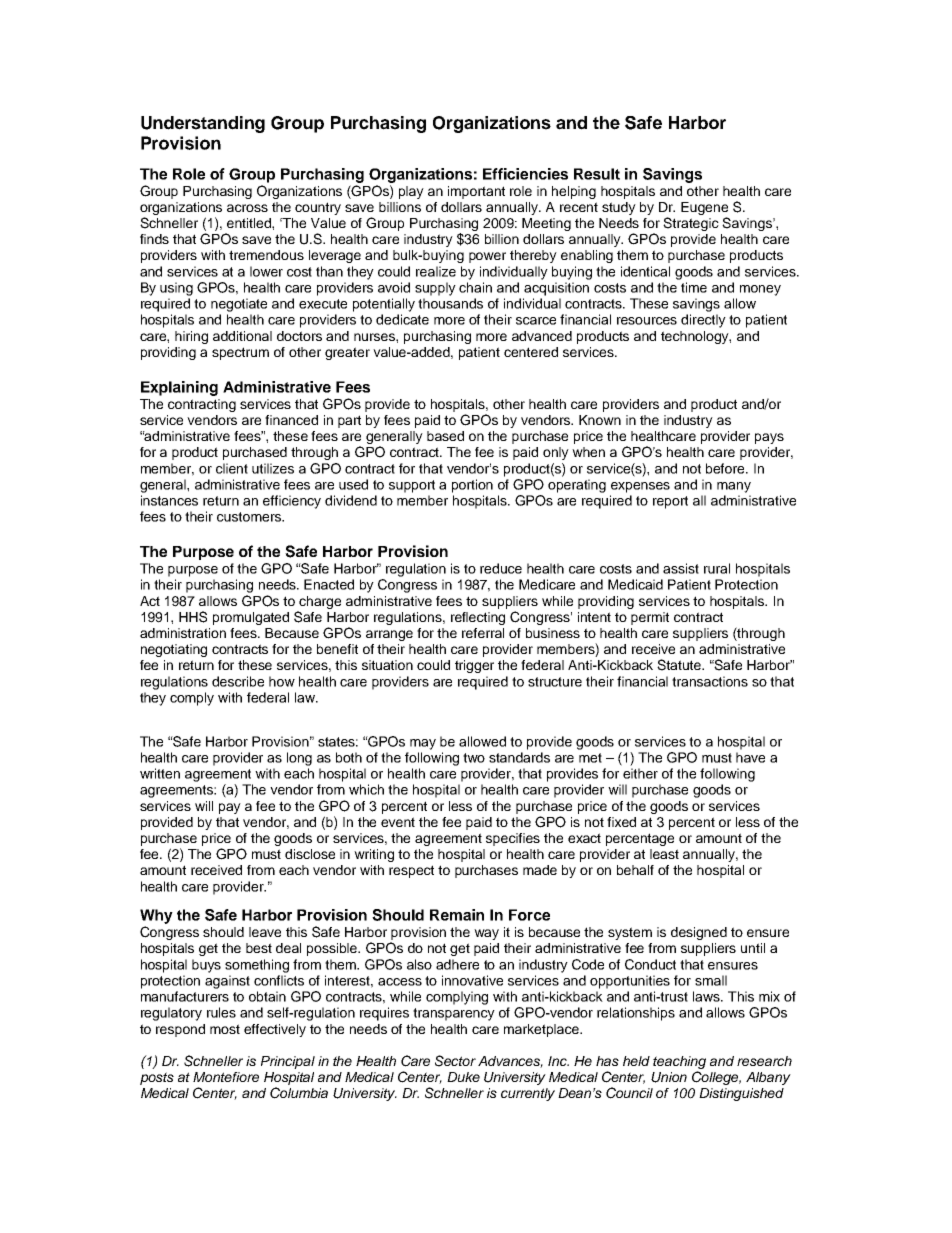  I want to click on Understanding, so click(203, 124).
